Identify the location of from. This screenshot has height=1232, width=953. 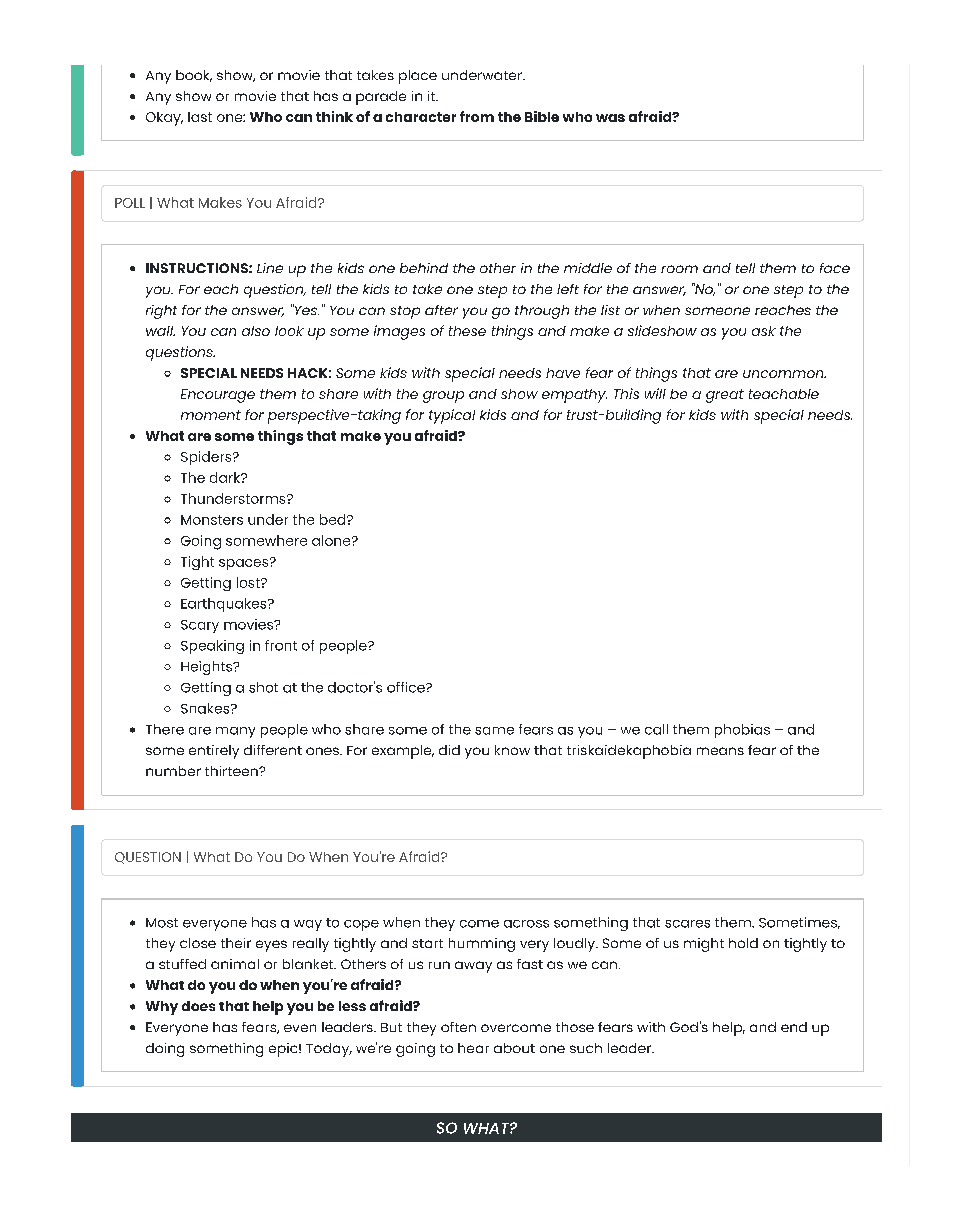
(477, 116).
